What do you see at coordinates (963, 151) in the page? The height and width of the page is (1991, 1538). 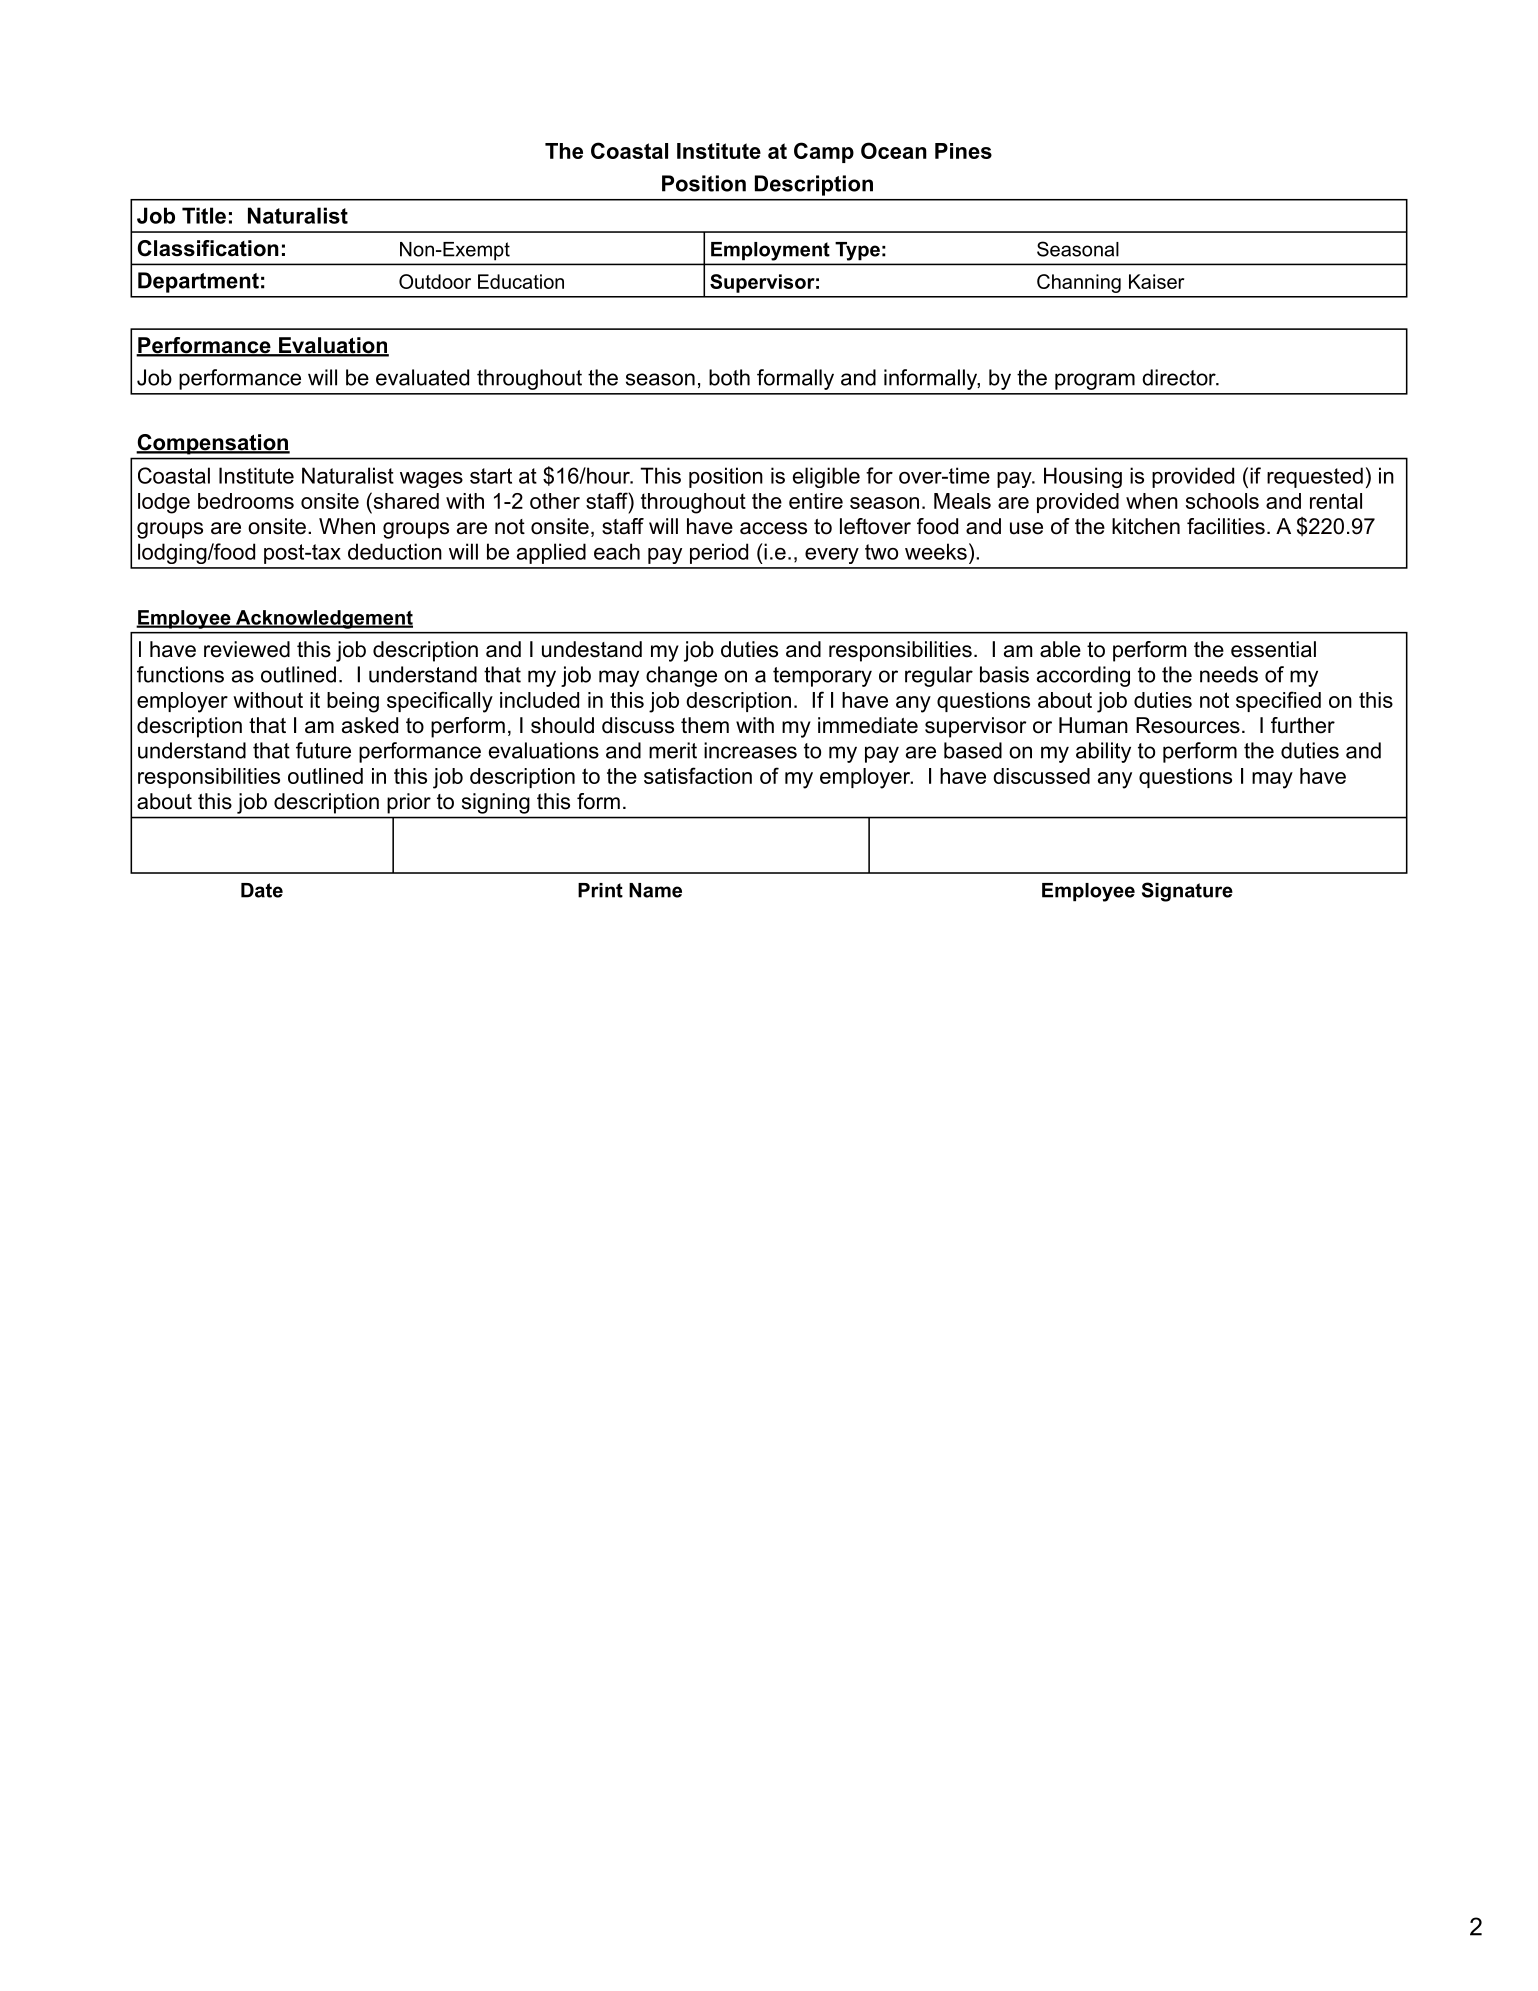 I see `Pines` at bounding box center [963, 151].
